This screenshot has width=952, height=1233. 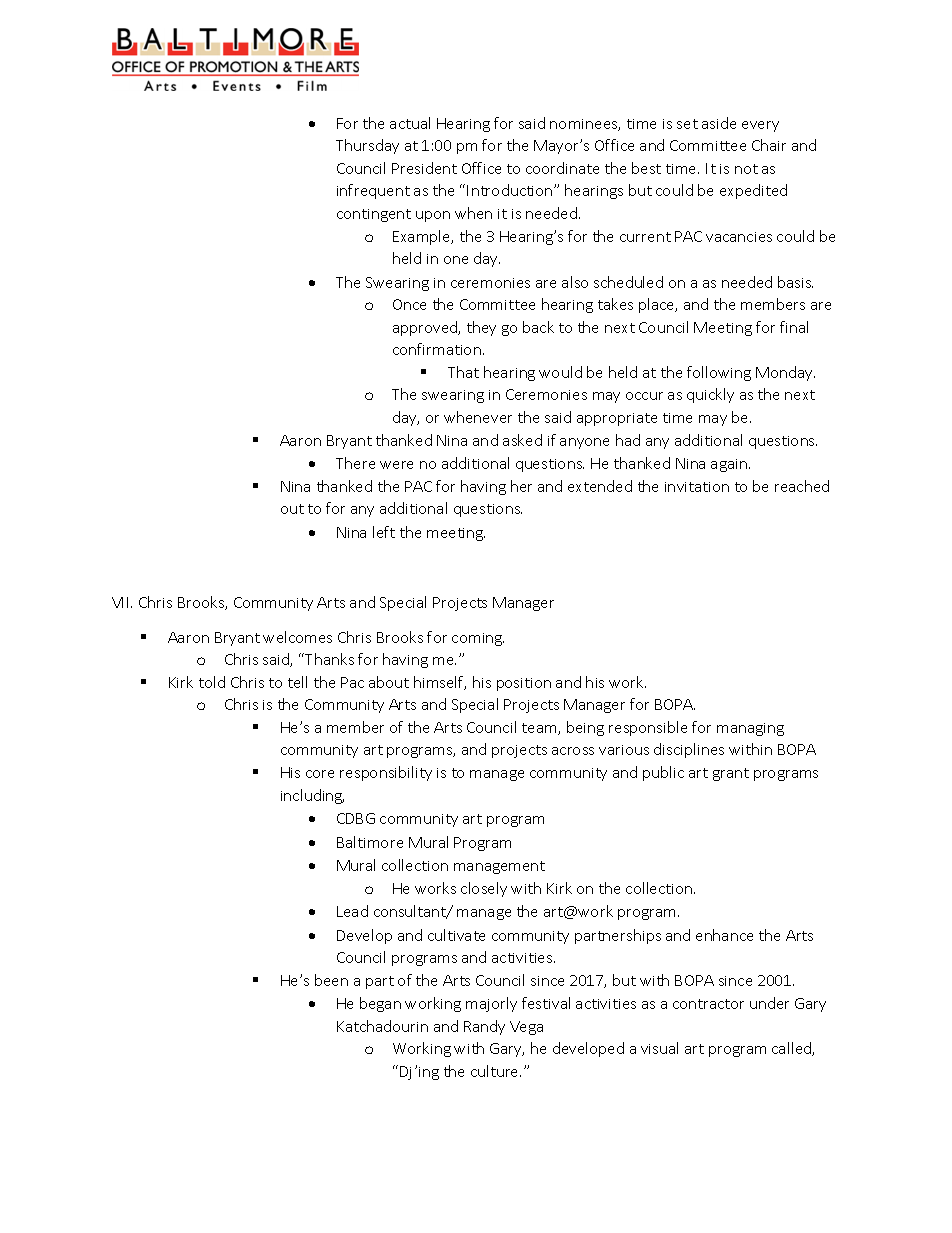 I want to click on President, so click(x=424, y=168).
